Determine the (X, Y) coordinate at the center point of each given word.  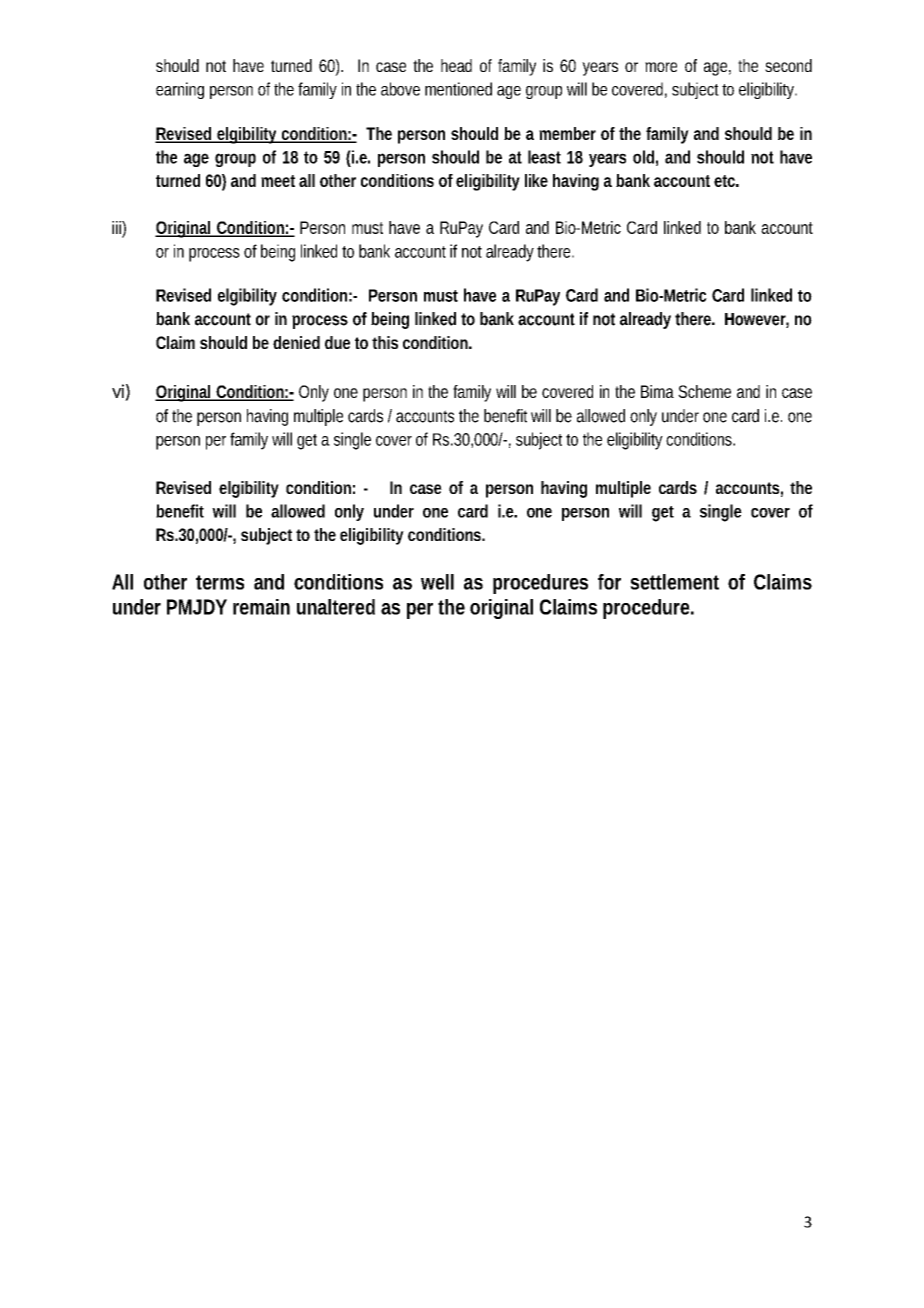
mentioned (458, 89)
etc (724, 181)
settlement (674, 582)
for (609, 582)
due (337, 342)
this (385, 342)
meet (278, 181)
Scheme (704, 391)
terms (220, 582)
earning (180, 90)
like (536, 180)
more (661, 67)
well (437, 582)
